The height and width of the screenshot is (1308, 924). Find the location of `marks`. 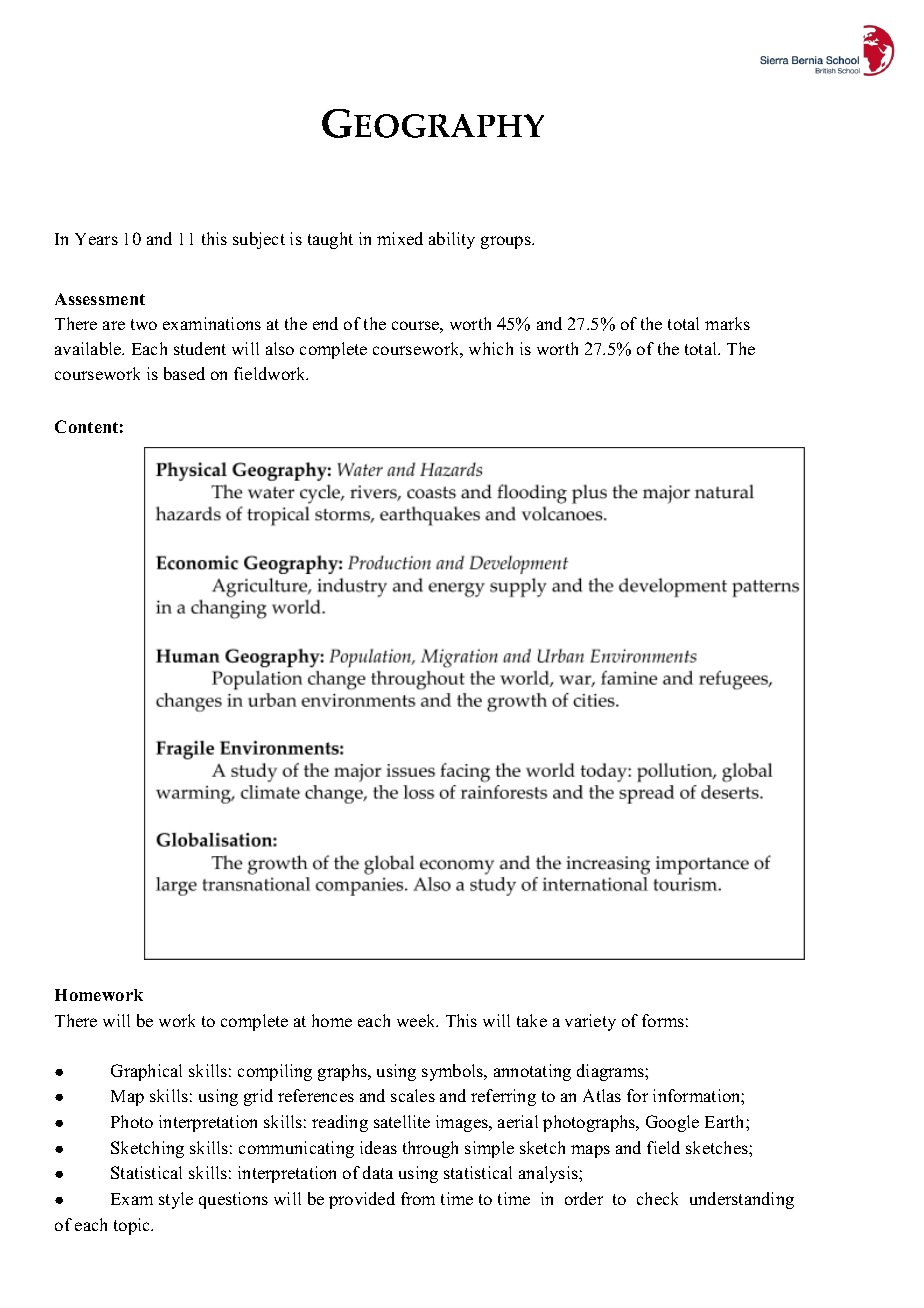

marks is located at coordinates (727, 323).
